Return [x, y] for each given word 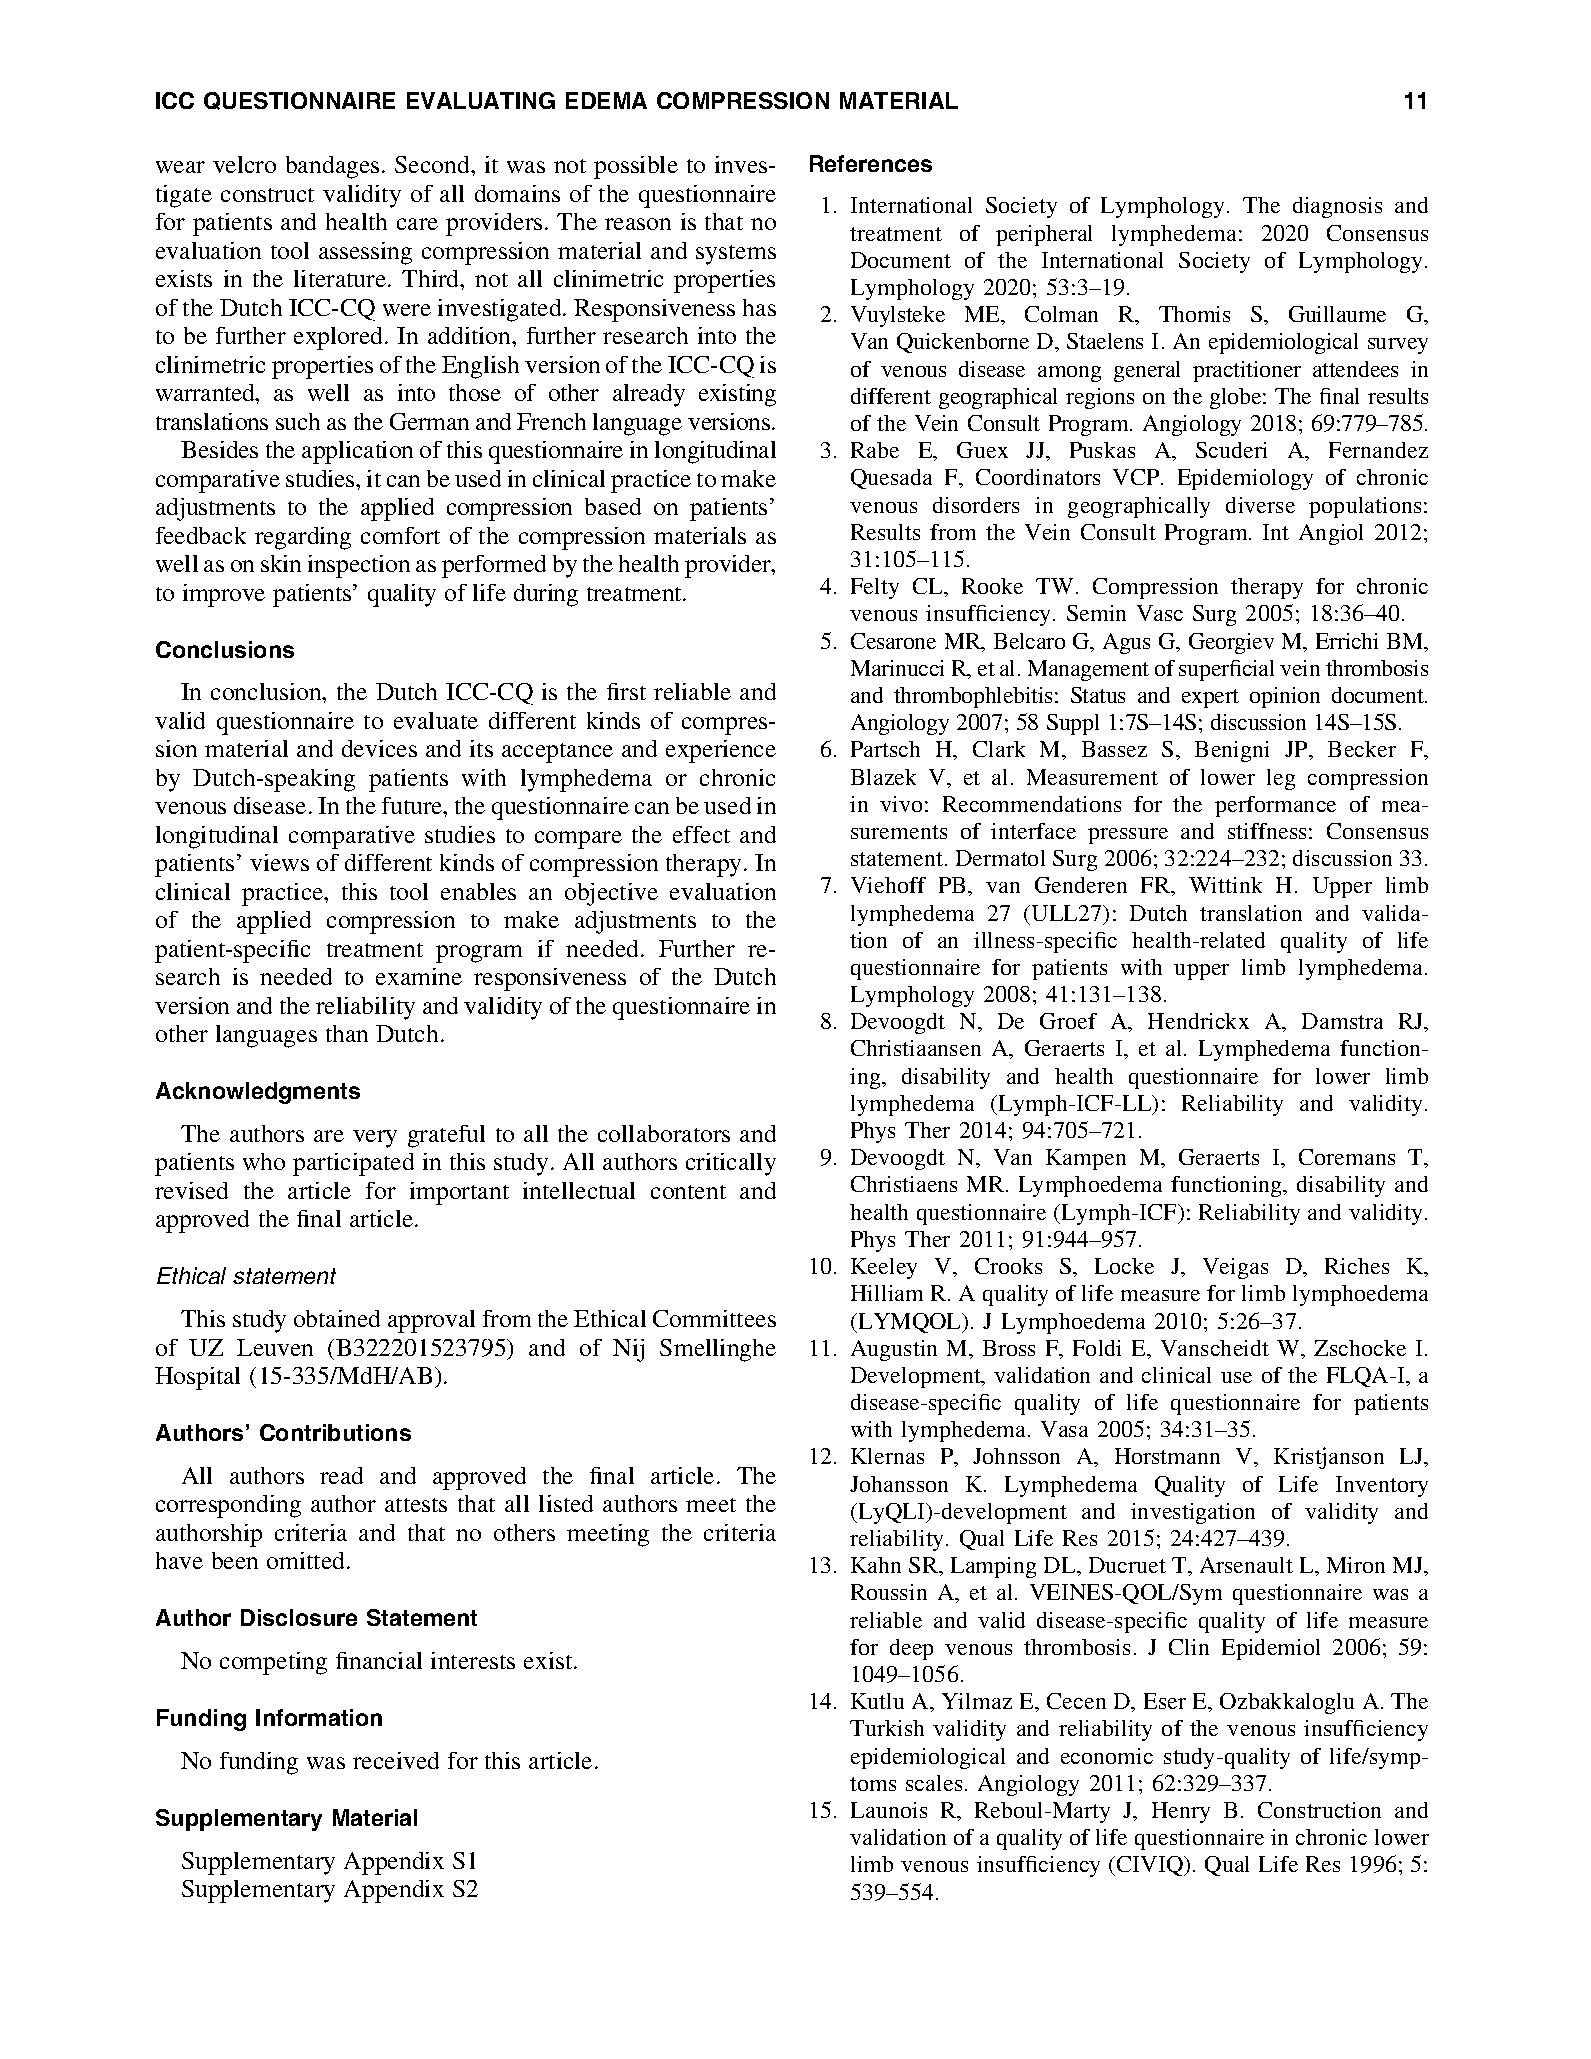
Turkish [887, 1728]
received [396, 1760]
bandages [332, 167]
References [871, 163]
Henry [1181, 1812]
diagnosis [1337, 207]
